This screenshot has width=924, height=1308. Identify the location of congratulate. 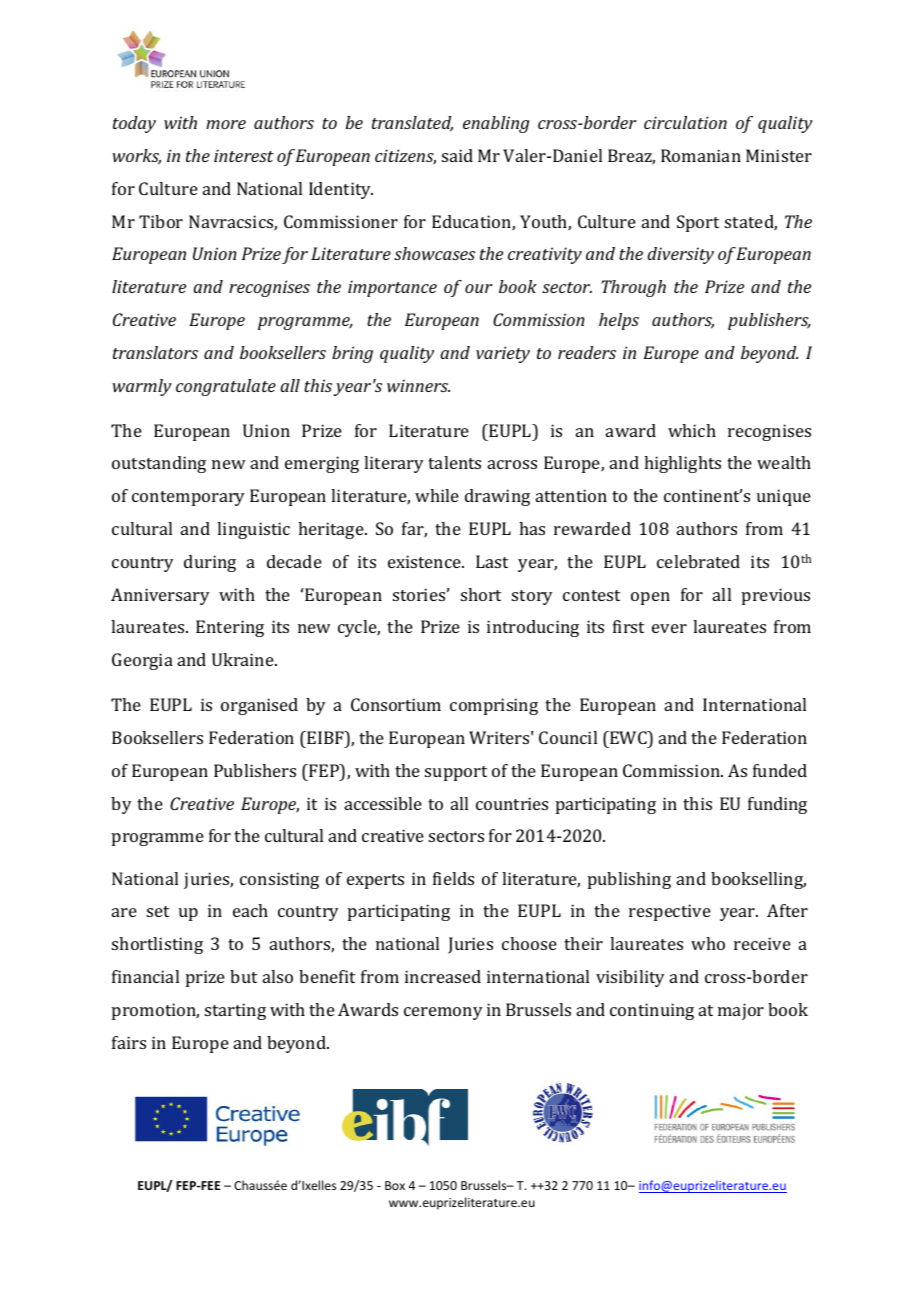
(226, 387).
